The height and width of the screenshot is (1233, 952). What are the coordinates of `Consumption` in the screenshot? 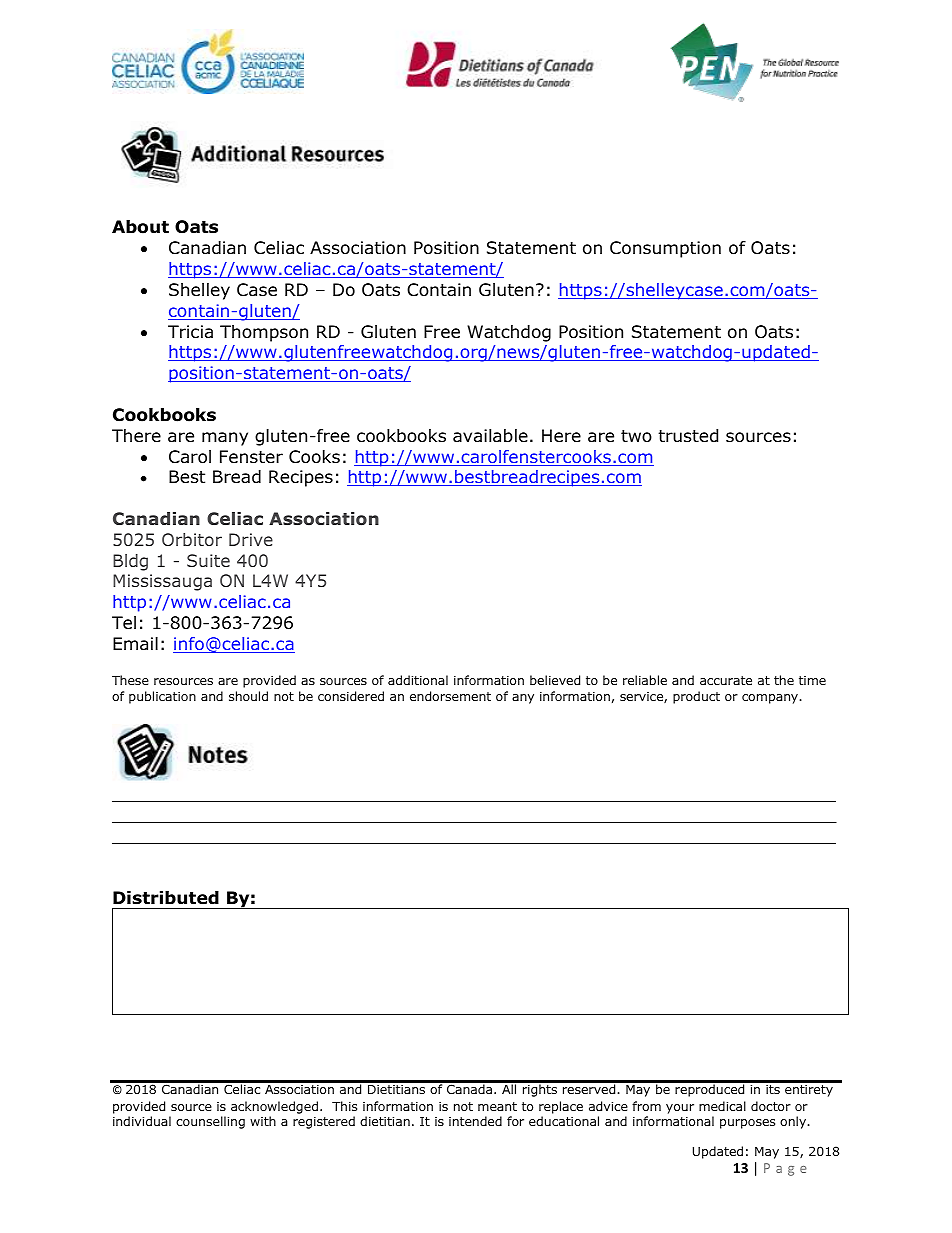 It's located at (665, 249).
